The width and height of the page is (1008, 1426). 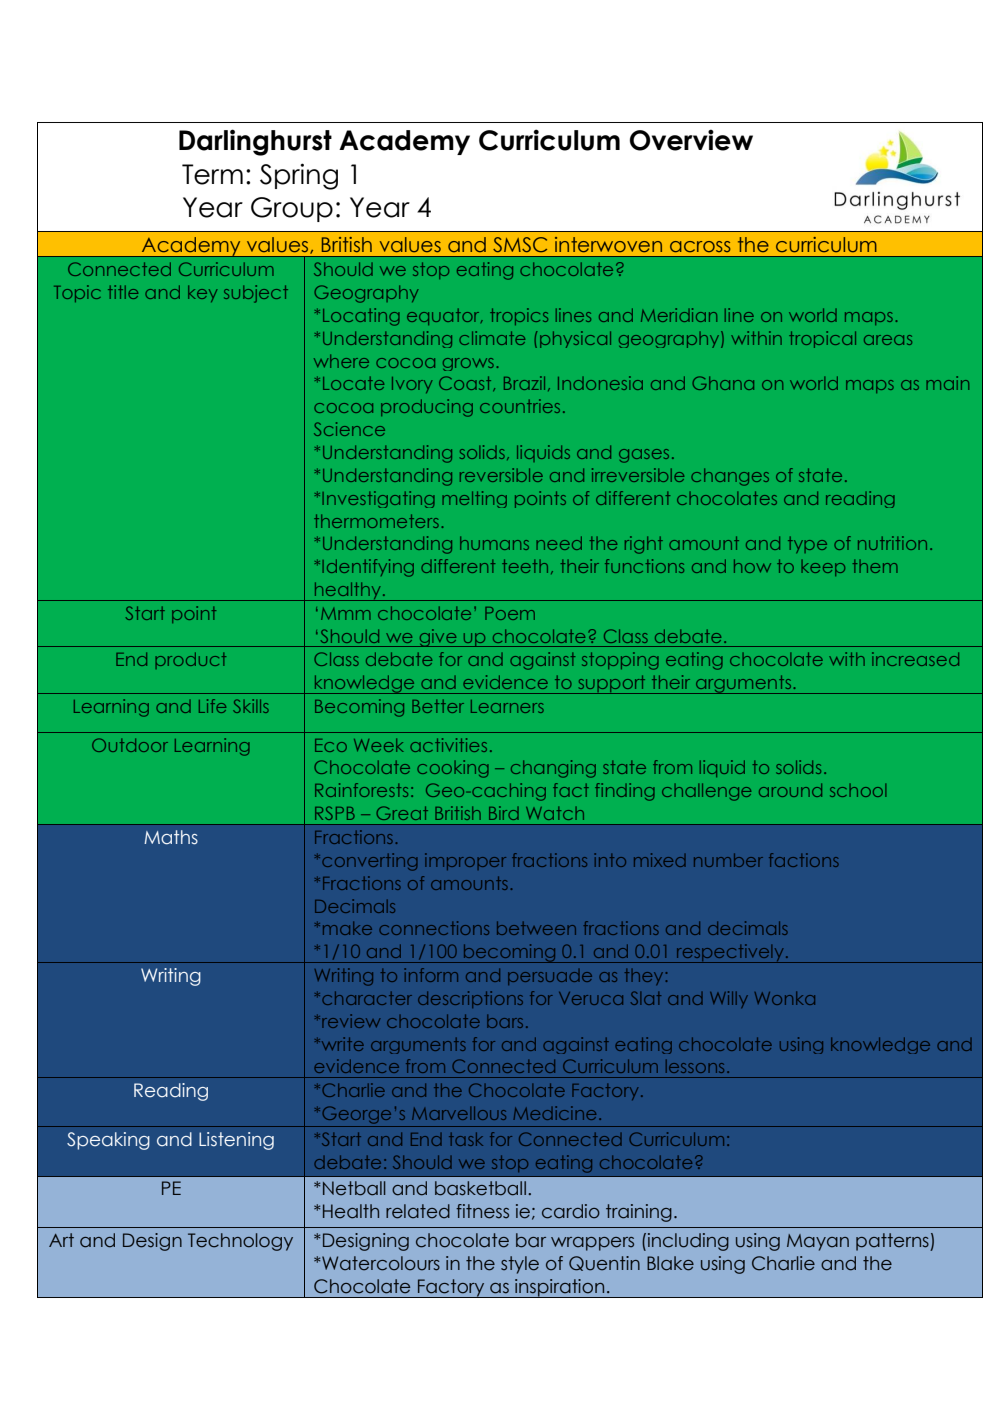 What do you see at coordinates (507, 706) in the page?
I see `Learners` at bounding box center [507, 706].
